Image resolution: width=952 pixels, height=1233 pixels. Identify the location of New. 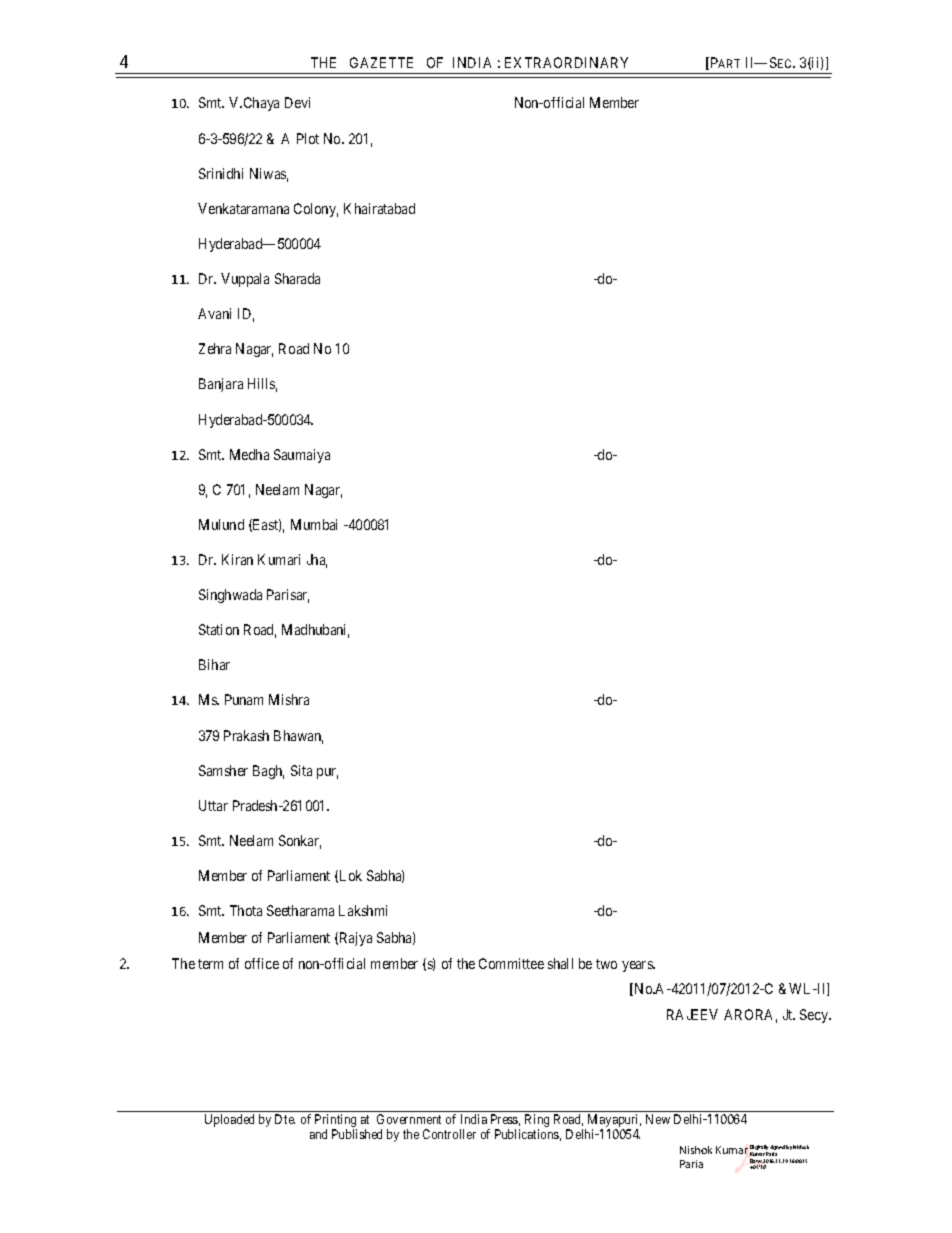
(658, 1119).
